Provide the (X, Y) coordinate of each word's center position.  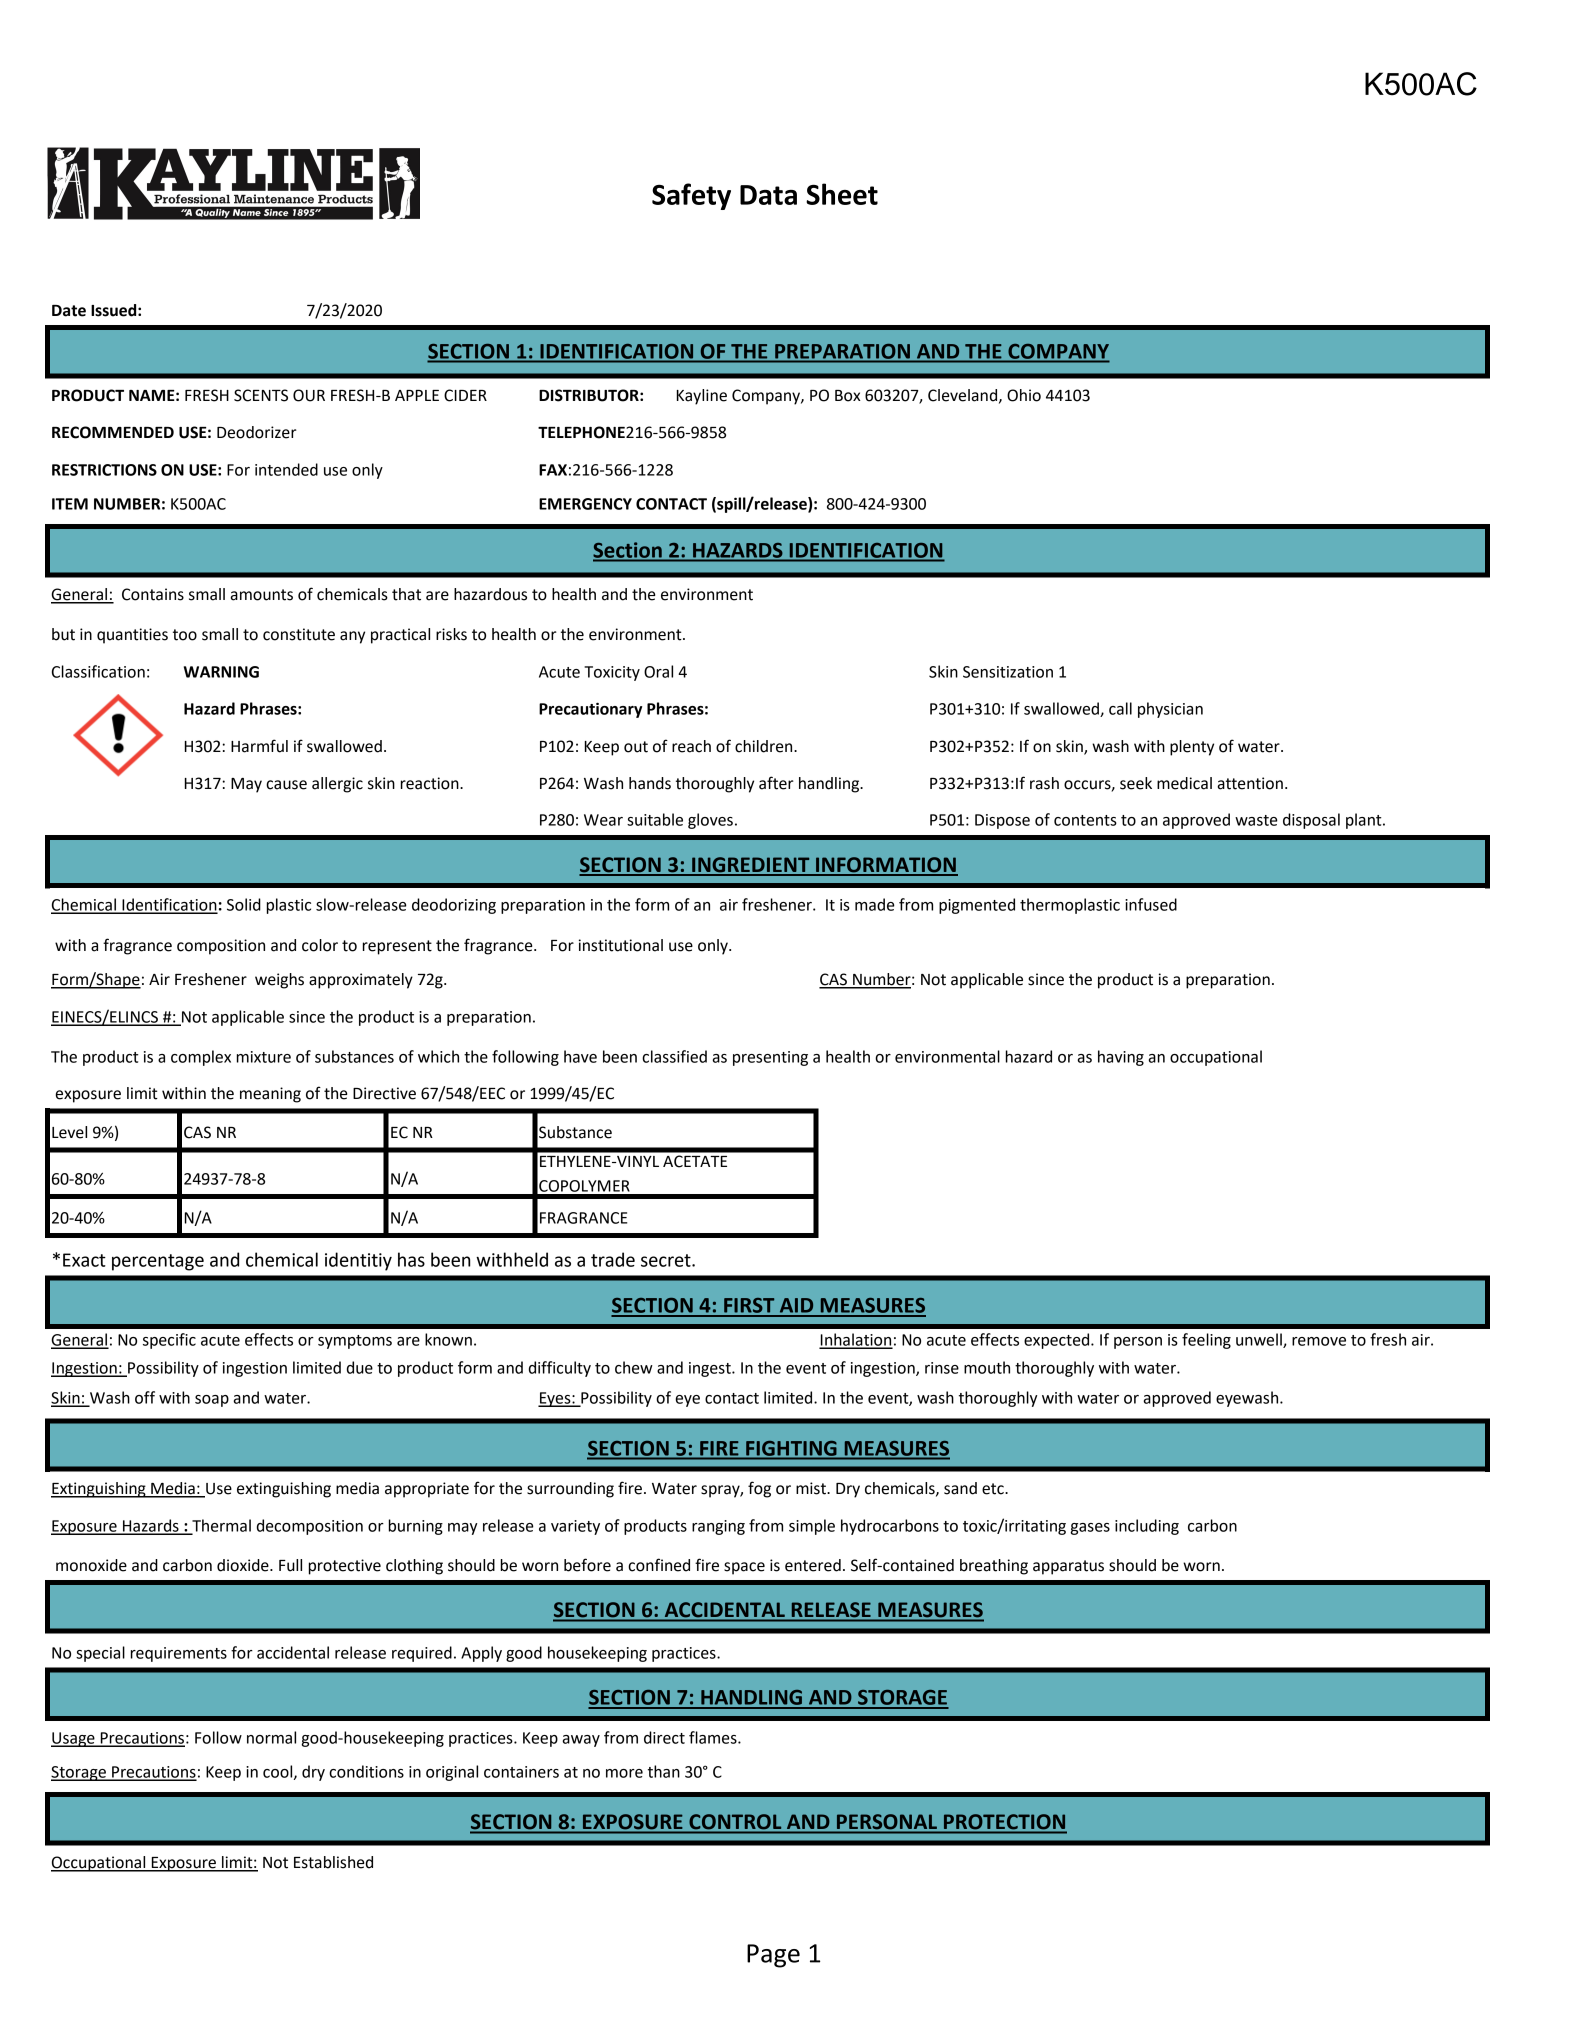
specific (169, 1341)
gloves (710, 821)
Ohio (1024, 395)
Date (69, 311)
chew (634, 1367)
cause (286, 785)
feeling (1206, 1341)
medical (1184, 783)
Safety (691, 196)
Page (773, 1956)
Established (333, 1862)
